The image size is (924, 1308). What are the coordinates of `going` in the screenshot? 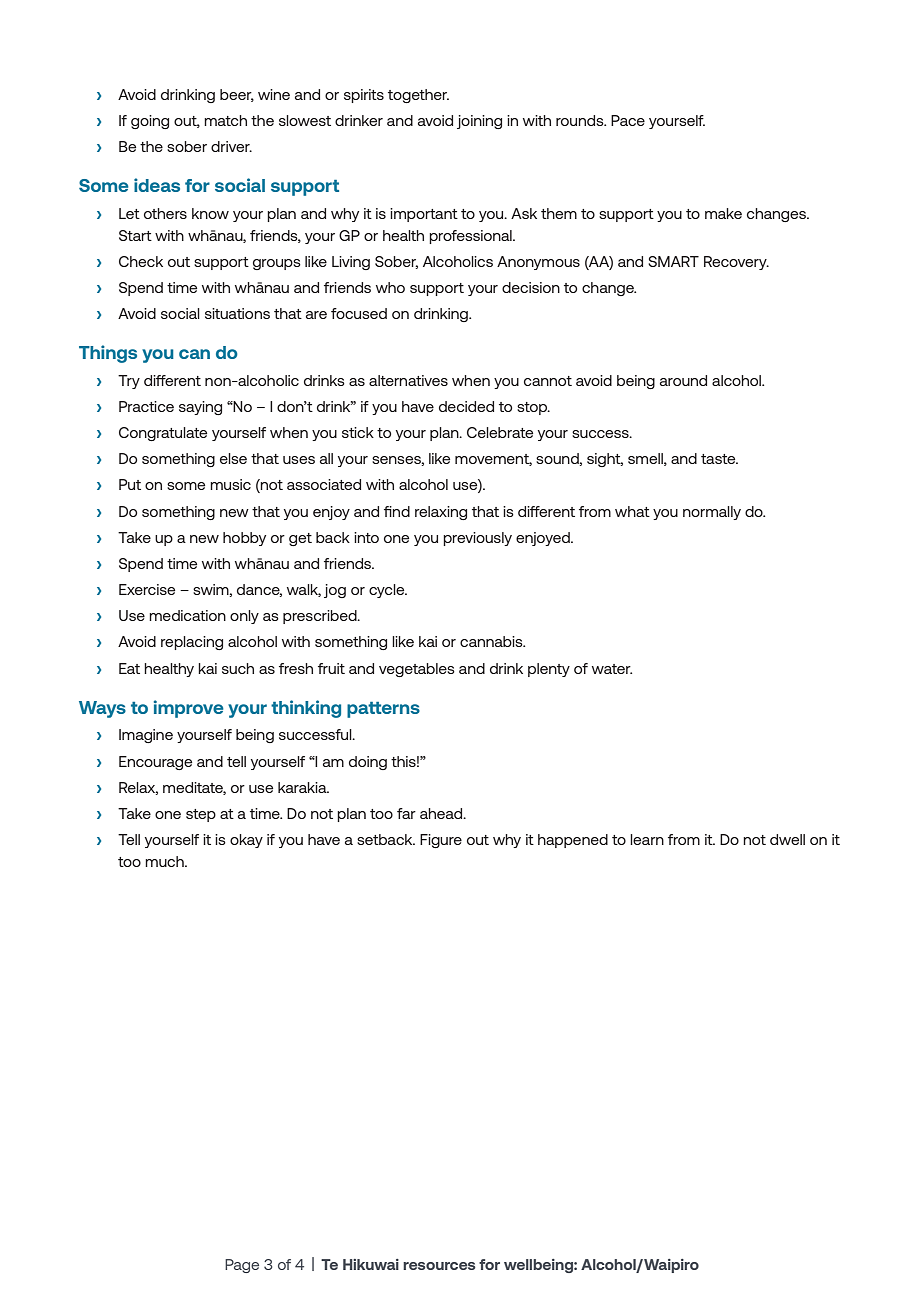 It's located at (150, 122).
